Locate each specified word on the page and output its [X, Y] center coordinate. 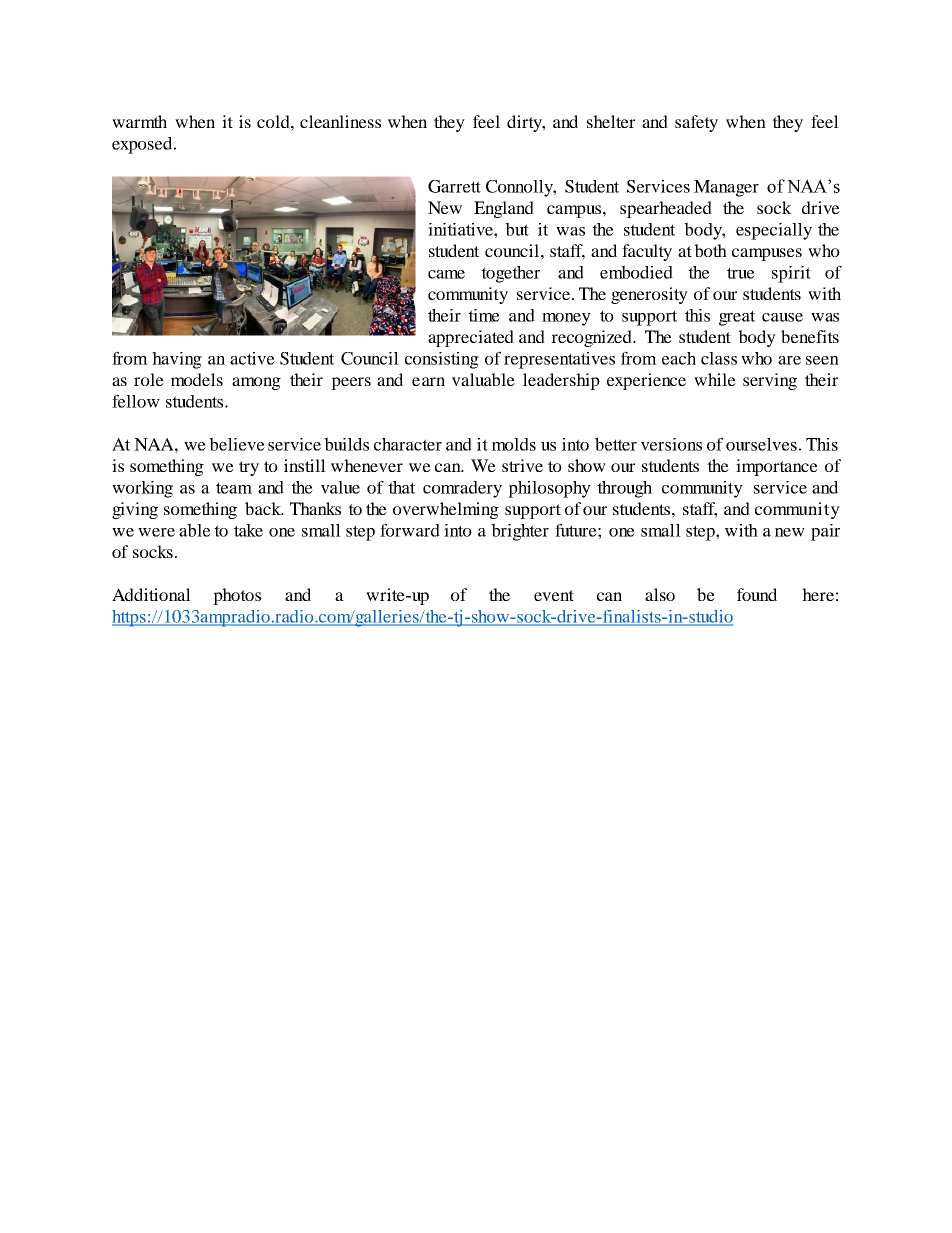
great [737, 318]
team [234, 488]
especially [774, 231]
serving [770, 381]
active [252, 358]
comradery [462, 489]
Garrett [454, 186]
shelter [611, 121]
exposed [143, 145]
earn [428, 381]
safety [696, 123]
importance [777, 467]
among [256, 383]
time [484, 315]
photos [237, 596]
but [517, 229]
